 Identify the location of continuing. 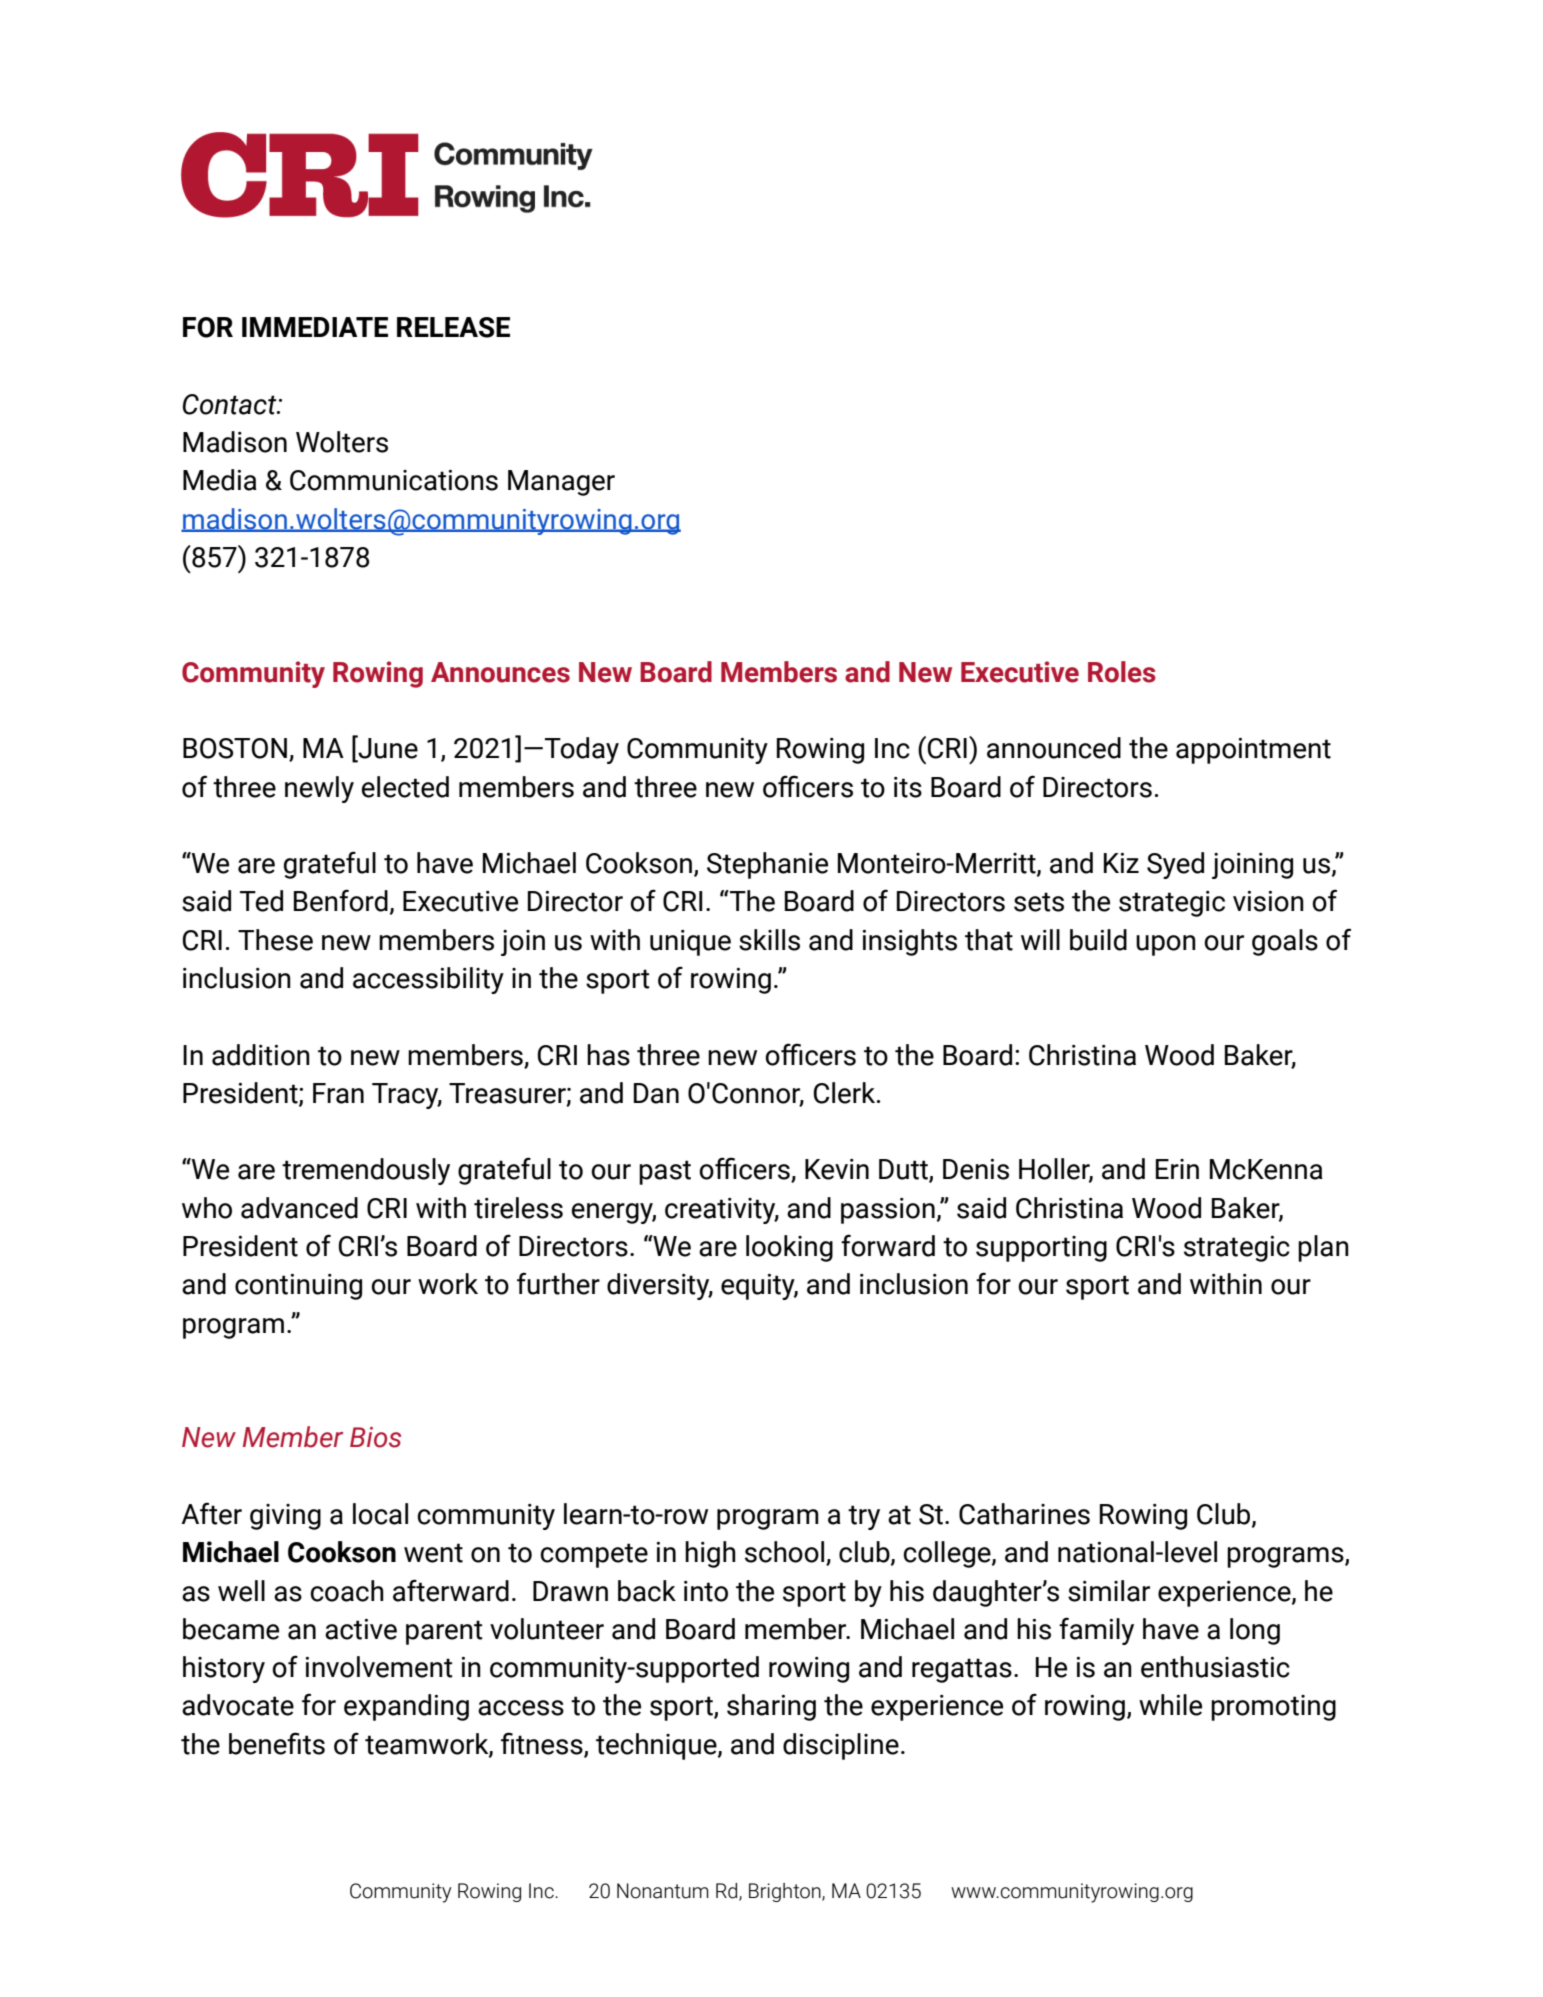
(298, 1287).
